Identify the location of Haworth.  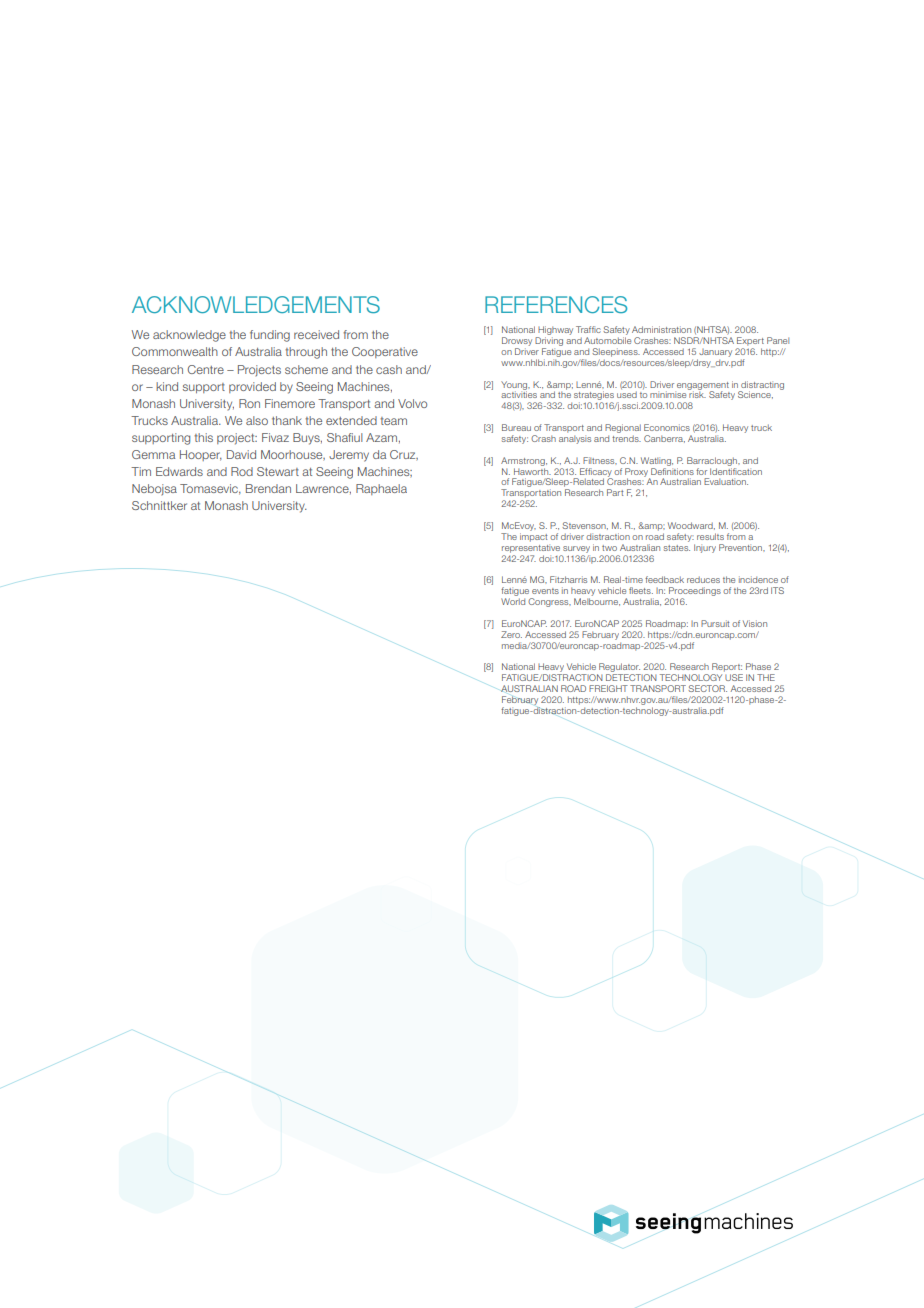
(532, 470).
